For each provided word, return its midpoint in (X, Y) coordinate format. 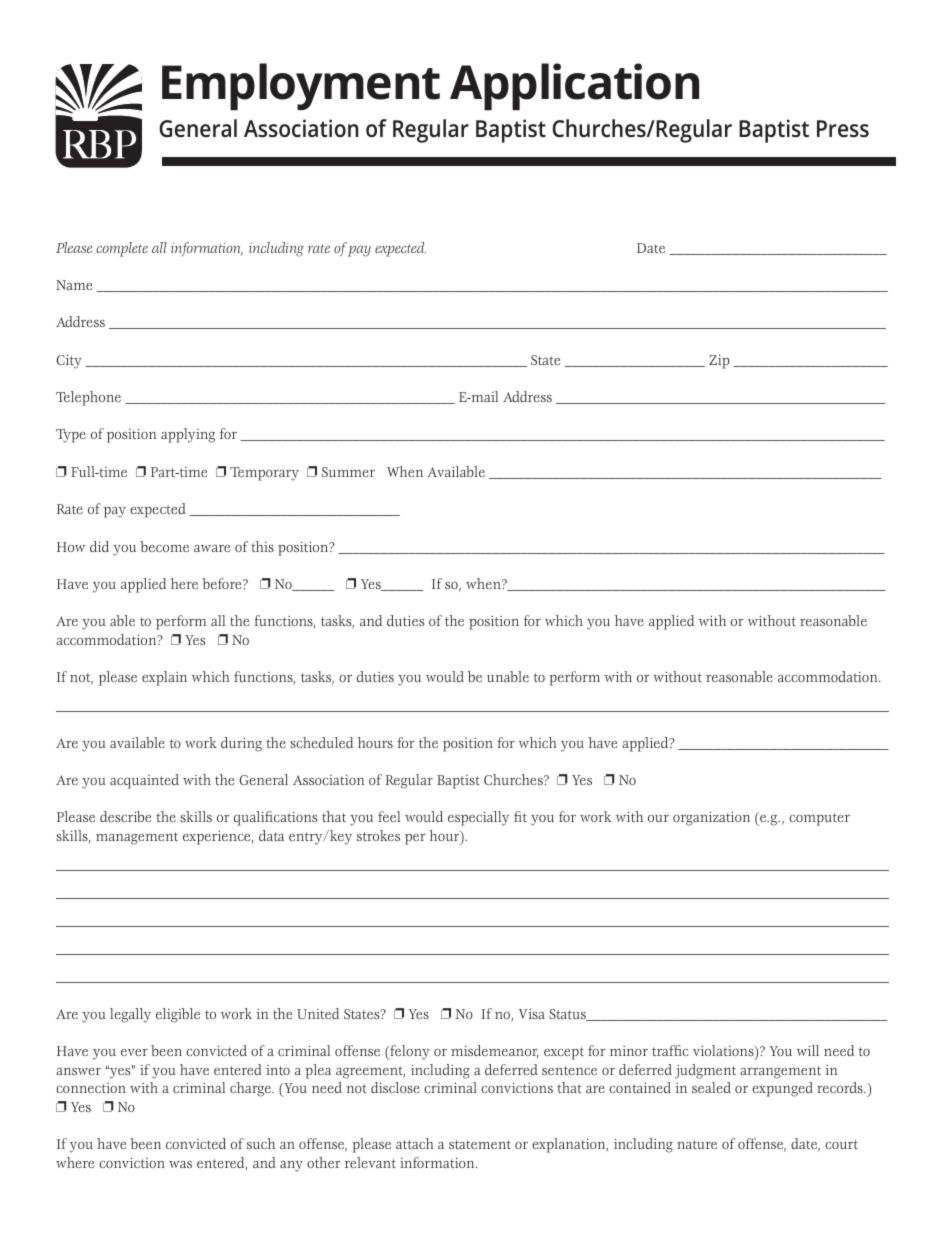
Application (574, 87)
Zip (719, 362)
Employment (301, 87)
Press (843, 128)
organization (711, 819)
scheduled (321, 742)
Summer (348, 472)
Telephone (88, 398)
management (137, 838)
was (180, 1164)
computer (819, 819)
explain (164, 678)
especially (478, 818)
